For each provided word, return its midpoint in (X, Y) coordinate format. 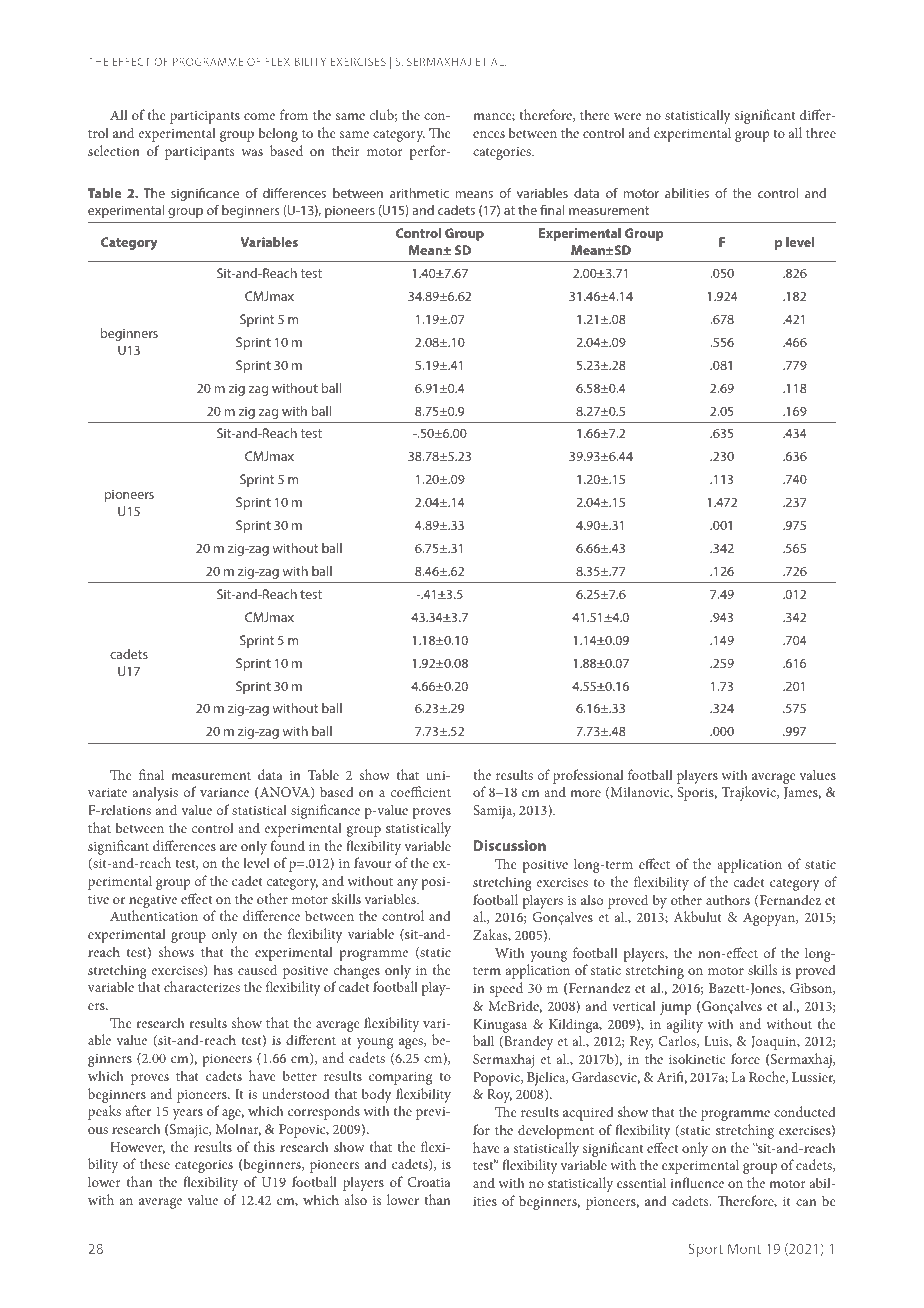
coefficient (421, 791)
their (346, 150)
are (228, 847)
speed (506, 989)
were (627, 116)
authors (728, 899)
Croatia (429, 1182)
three (821, 132)
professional (588, 776)
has (223, 969)
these (155, 1163)
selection (114, 150)
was (252, 152)
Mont (744, 1248)
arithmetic (419, 193)
